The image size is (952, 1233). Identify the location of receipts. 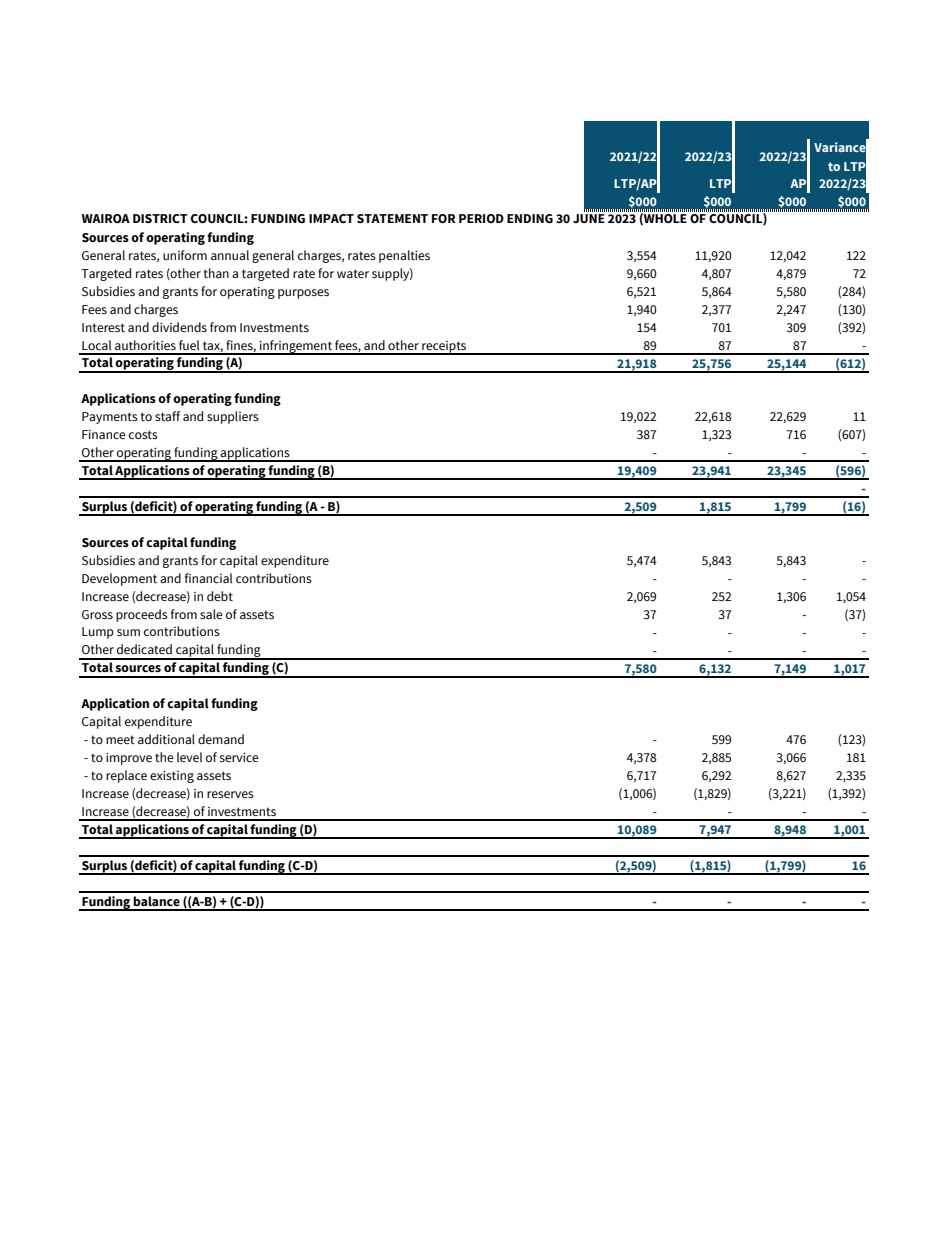
(444, 348).
